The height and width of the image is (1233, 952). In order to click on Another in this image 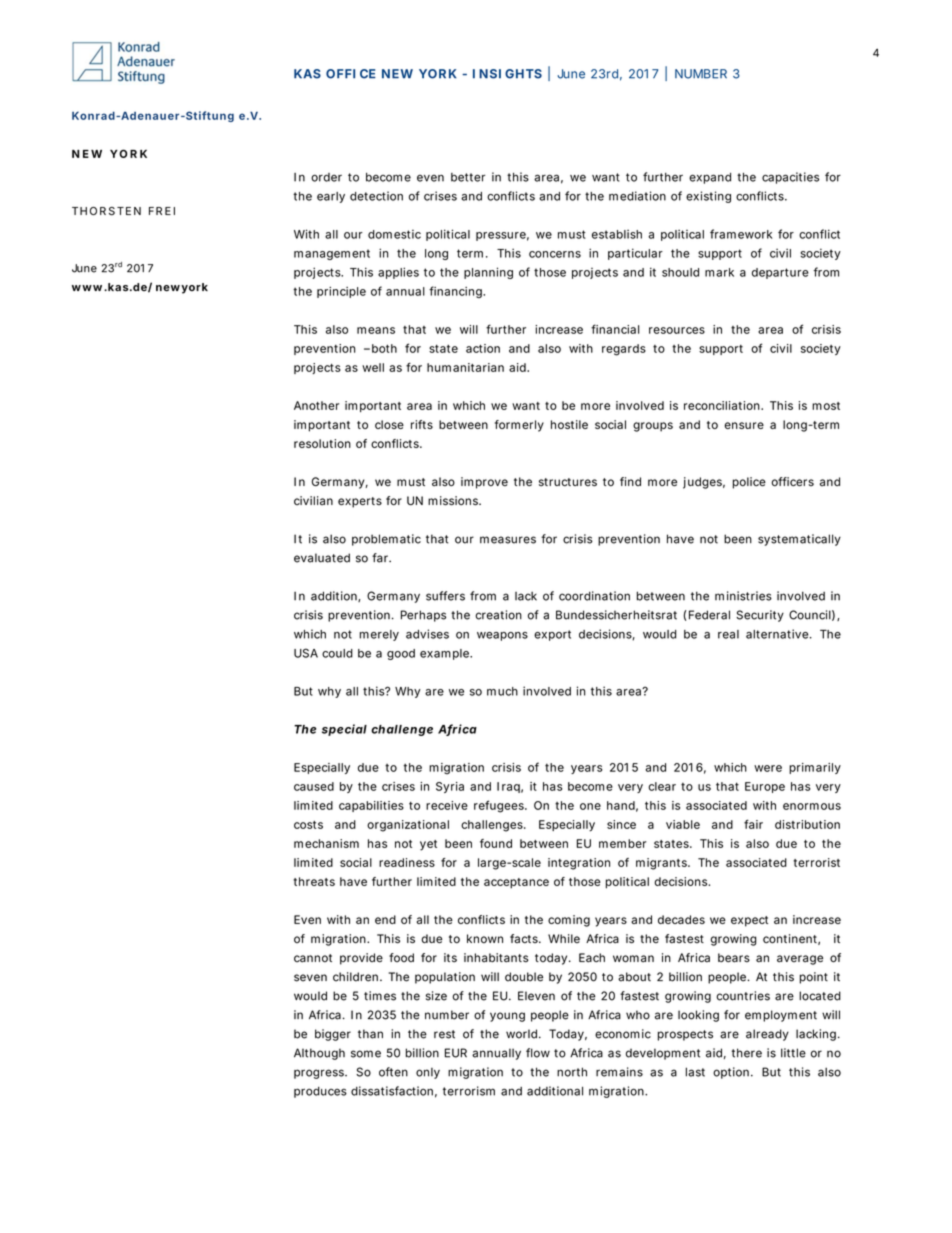, I will do `click(316, 405)`.
